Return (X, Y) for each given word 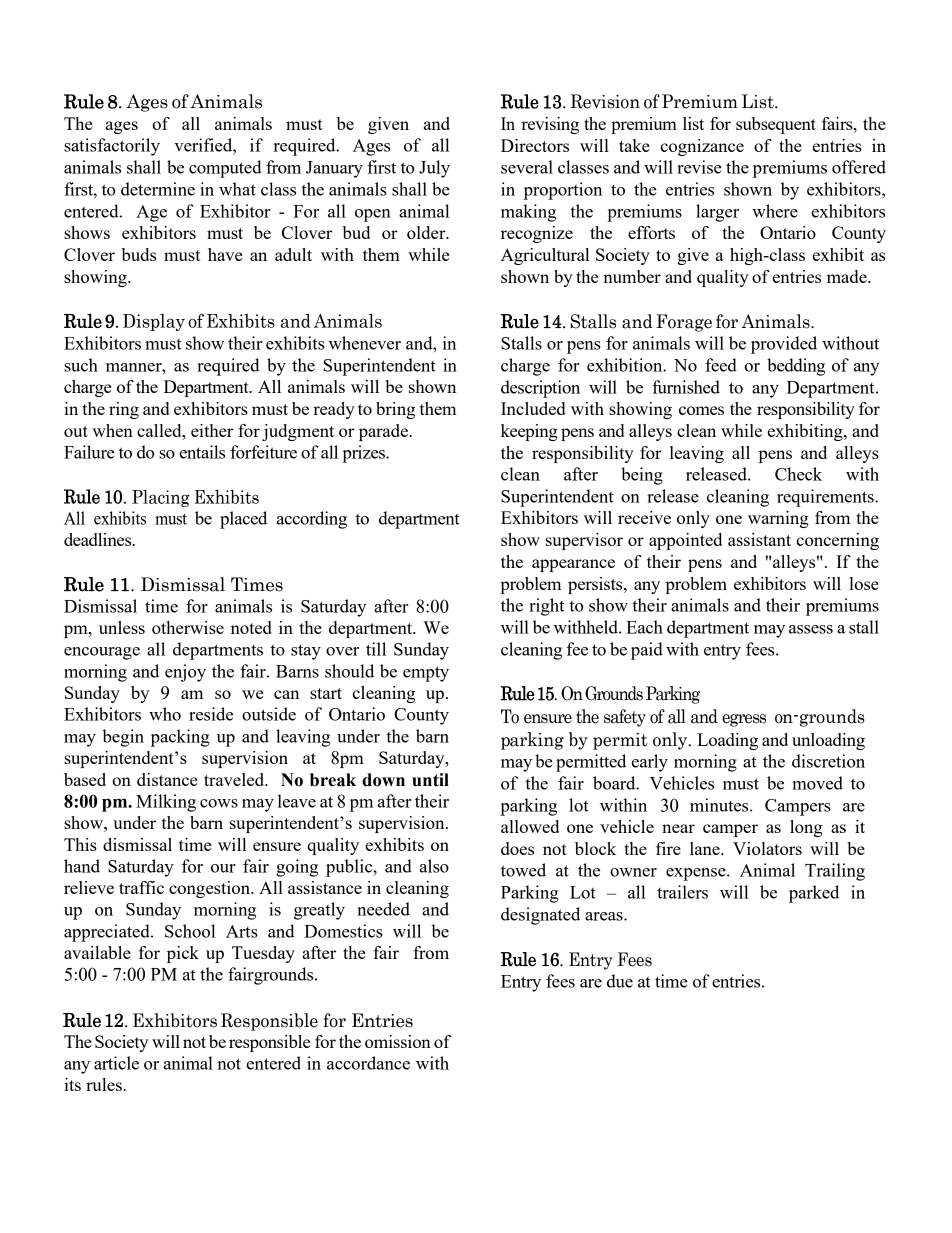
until (430, 780)
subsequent (776, 125)
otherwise (188, 627)
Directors (535, 145)
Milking (166, 803)
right (546, 607)
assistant (759, 539)
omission (398, 1041)
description (540, 389)
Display (154, 322)
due (620, 981)
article (116, 1063)
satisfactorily (112, 147)
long (806, 828)
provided (784, 345)
